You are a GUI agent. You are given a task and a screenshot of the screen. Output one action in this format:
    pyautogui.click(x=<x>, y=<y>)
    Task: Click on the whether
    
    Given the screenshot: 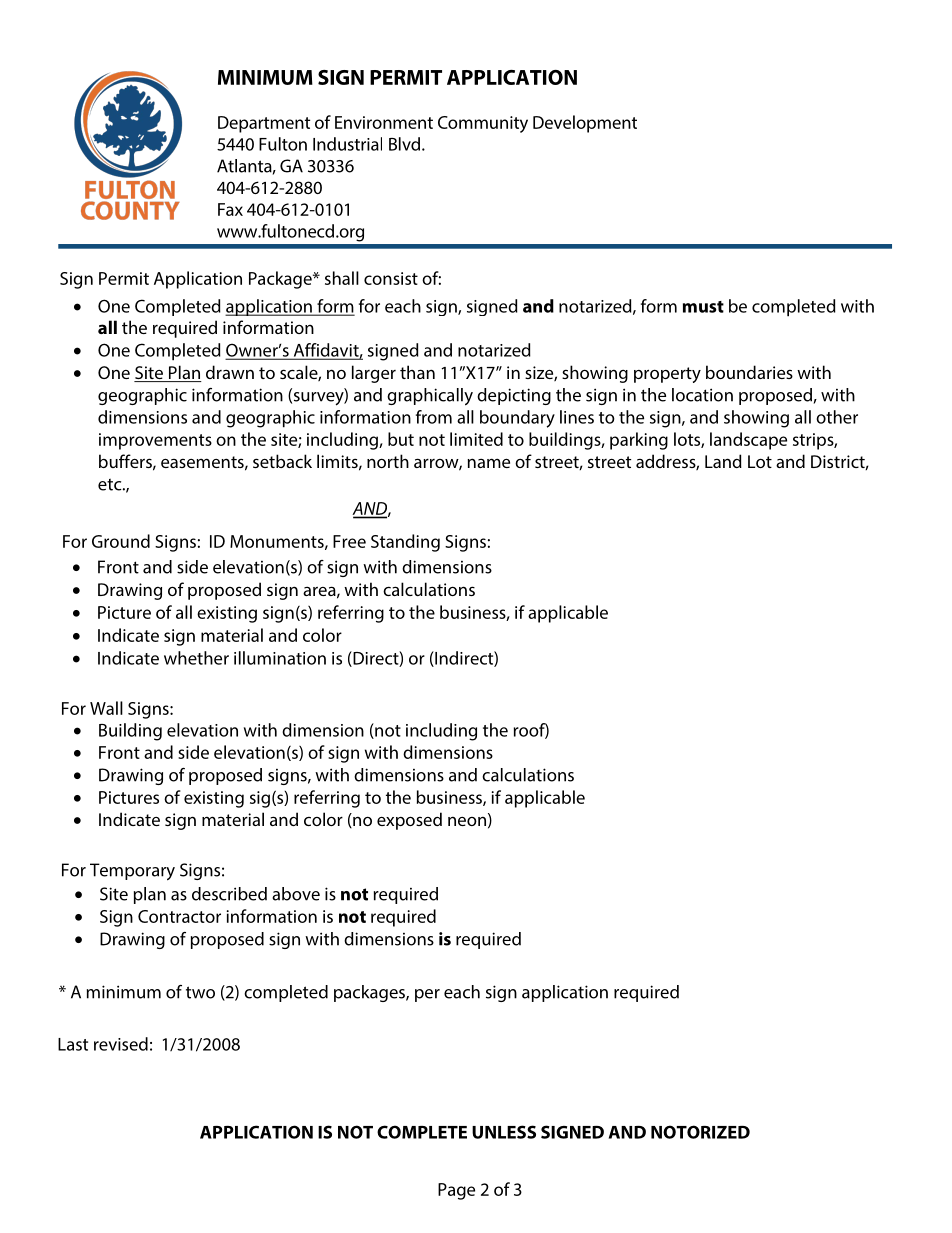 What is the action you would take?
    pyautogui.click(x=196, y=658)
